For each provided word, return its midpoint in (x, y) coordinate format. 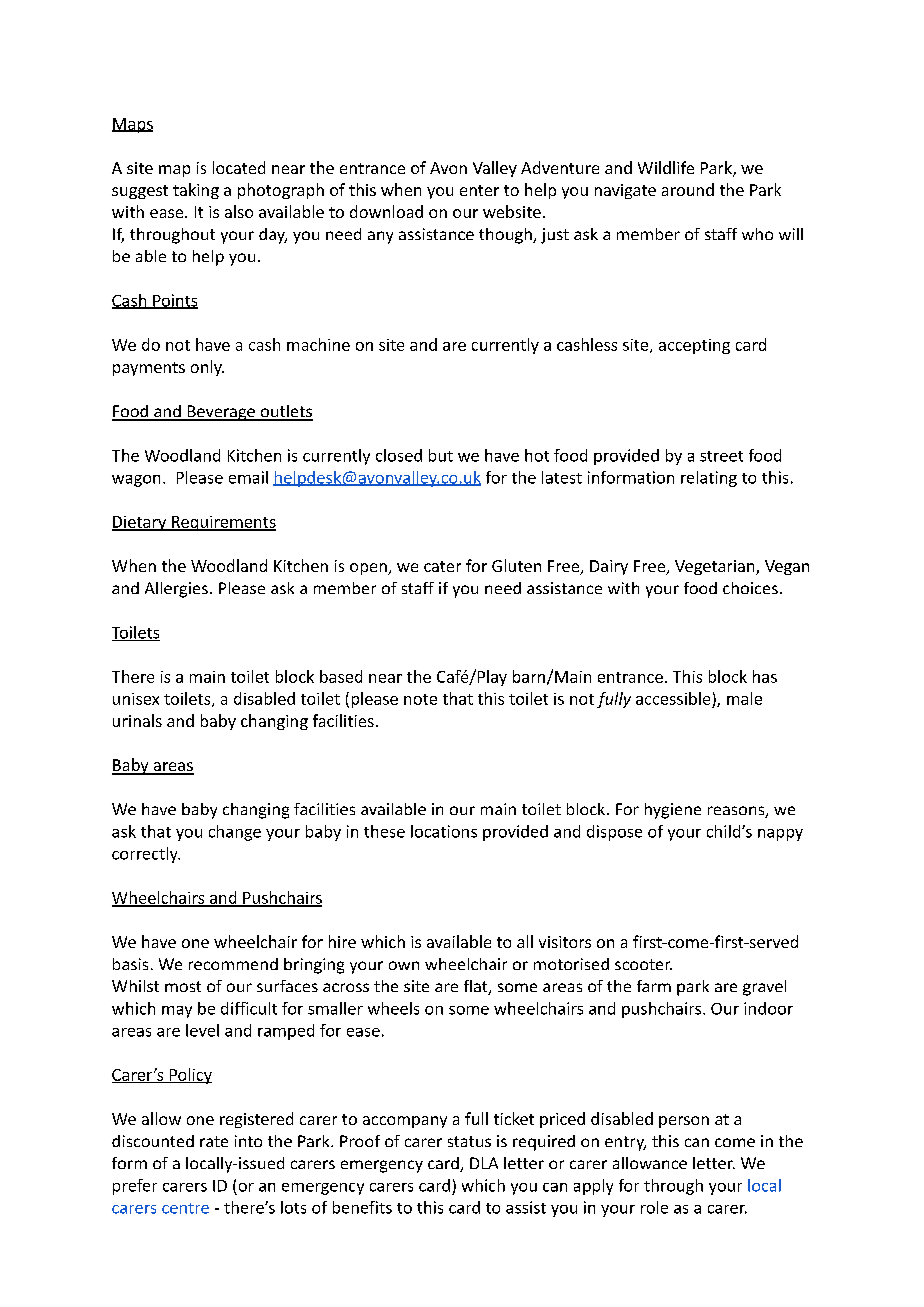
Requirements (223, 523)
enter (479, 190)
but (441, 455)
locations (444, 831)
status (469, 1141)
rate (214, 1141)
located (239, 167)
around (688, 189)
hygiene (673, 811)
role (654, 1207)
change (235, 833)
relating (709, 479)
